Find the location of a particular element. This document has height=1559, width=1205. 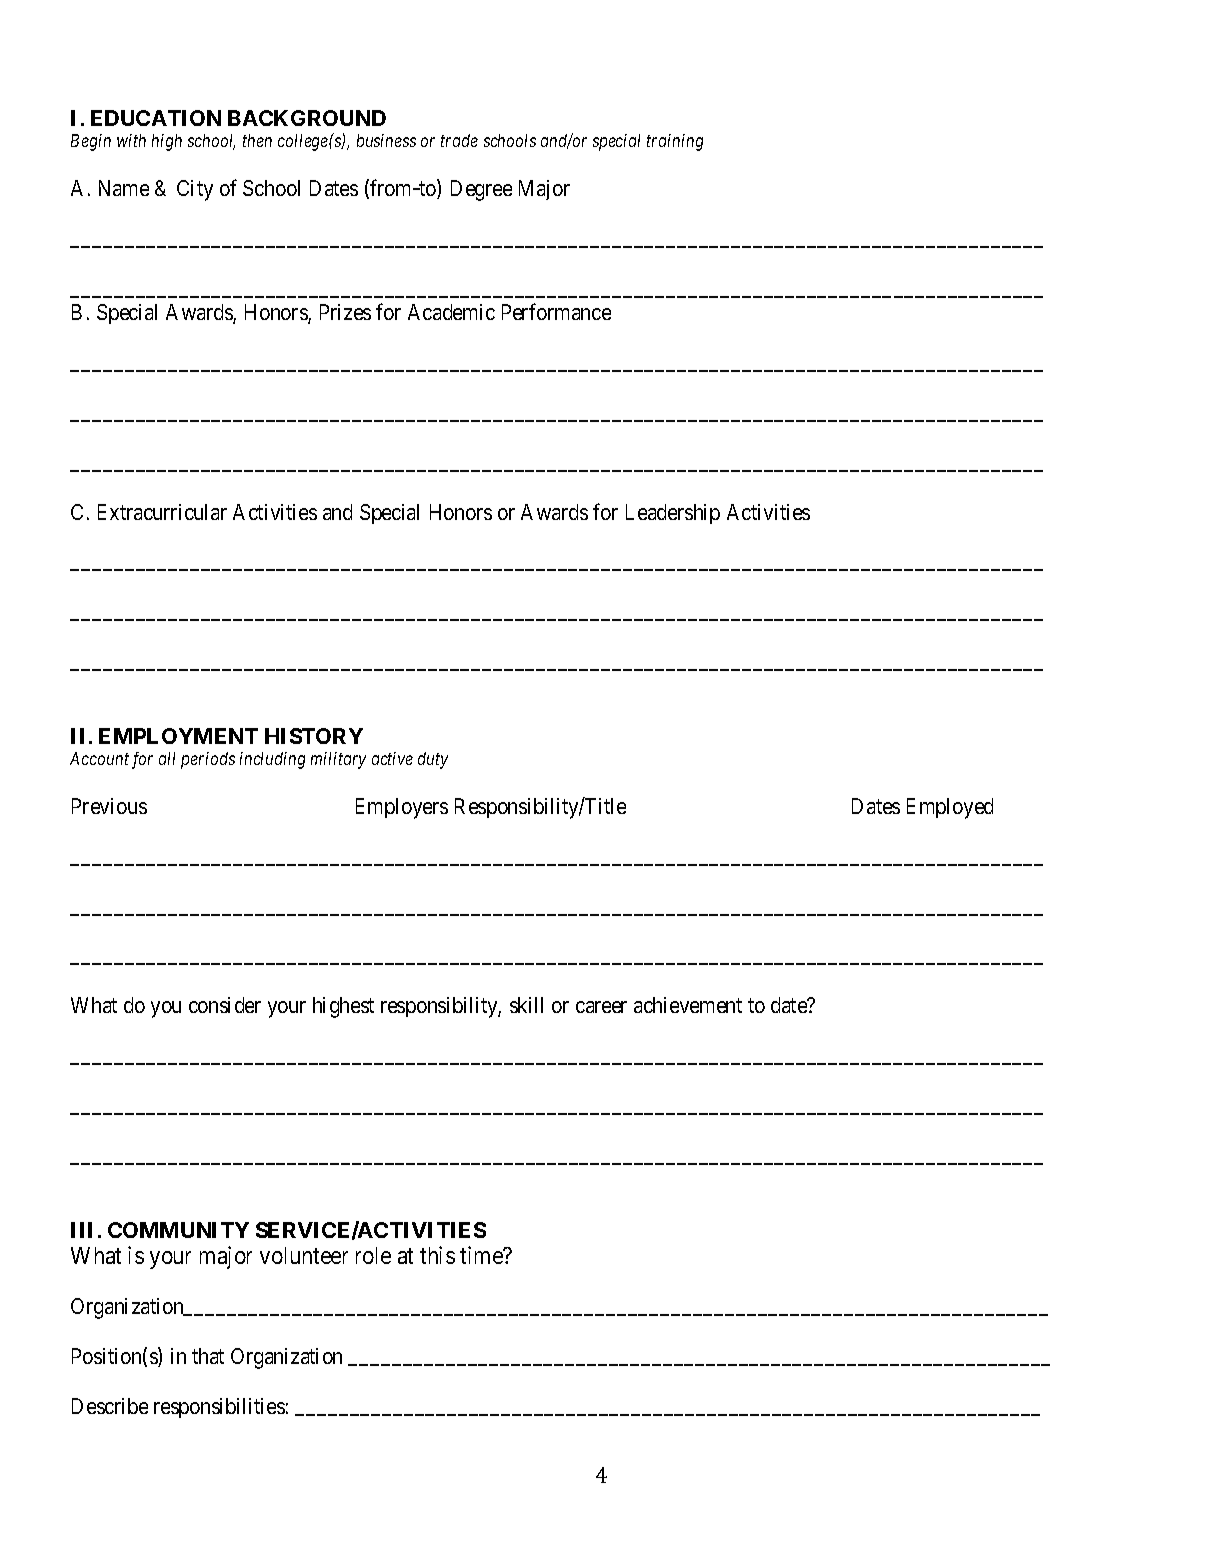

Performance is located at coordinates (556, 312).
